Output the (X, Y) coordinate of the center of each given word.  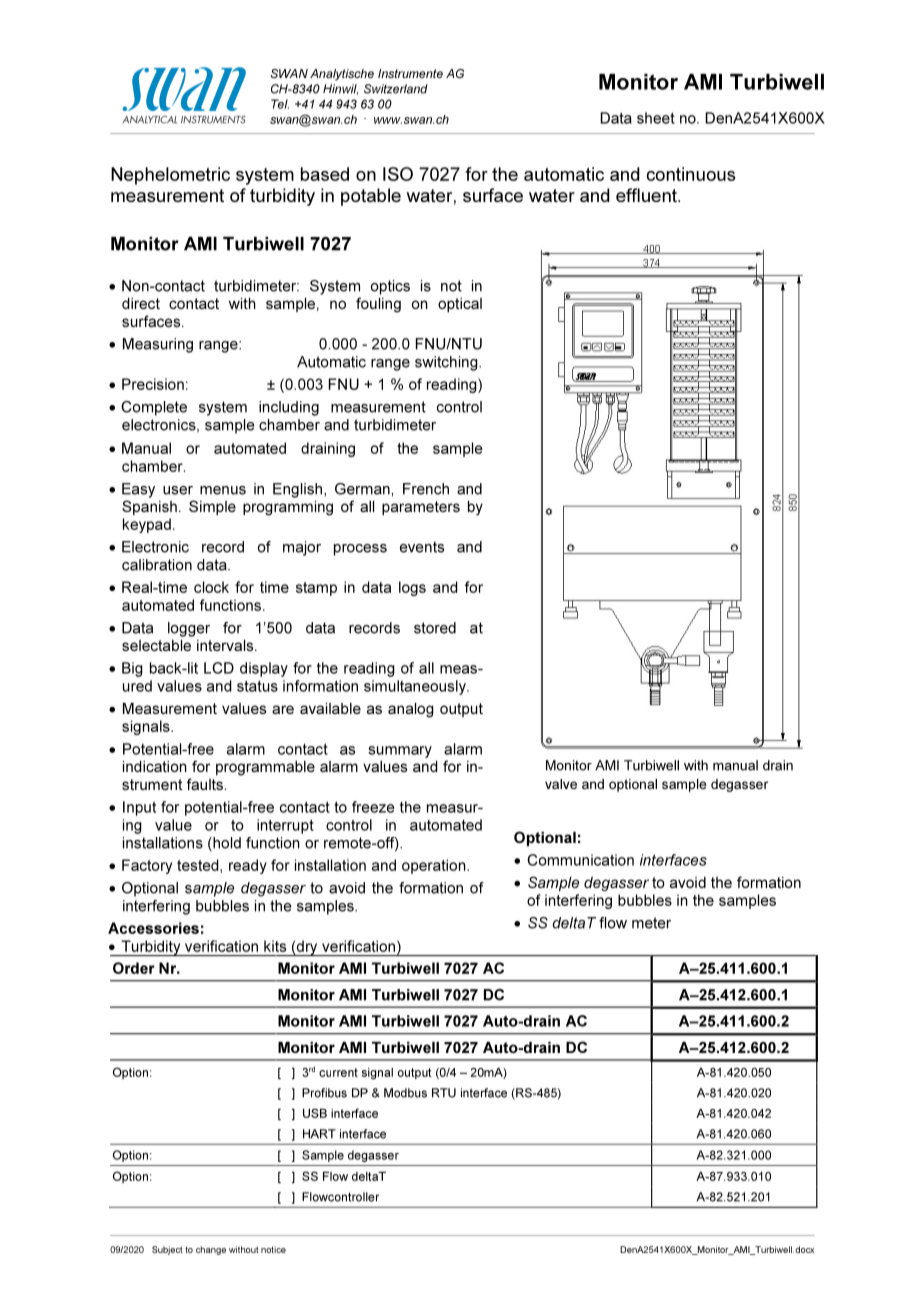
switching (447, 363)
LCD (219, 668)
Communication (580, 860)
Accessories (153, 928)
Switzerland (396, 89)
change (211, 1250)
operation (435, 866)
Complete (154, 408)
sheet (656, 118)
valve (561, 784)
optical (460, 305)
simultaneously (416, 687)
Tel (280, 104)
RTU (444, 1093)
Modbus (405, 1093)
